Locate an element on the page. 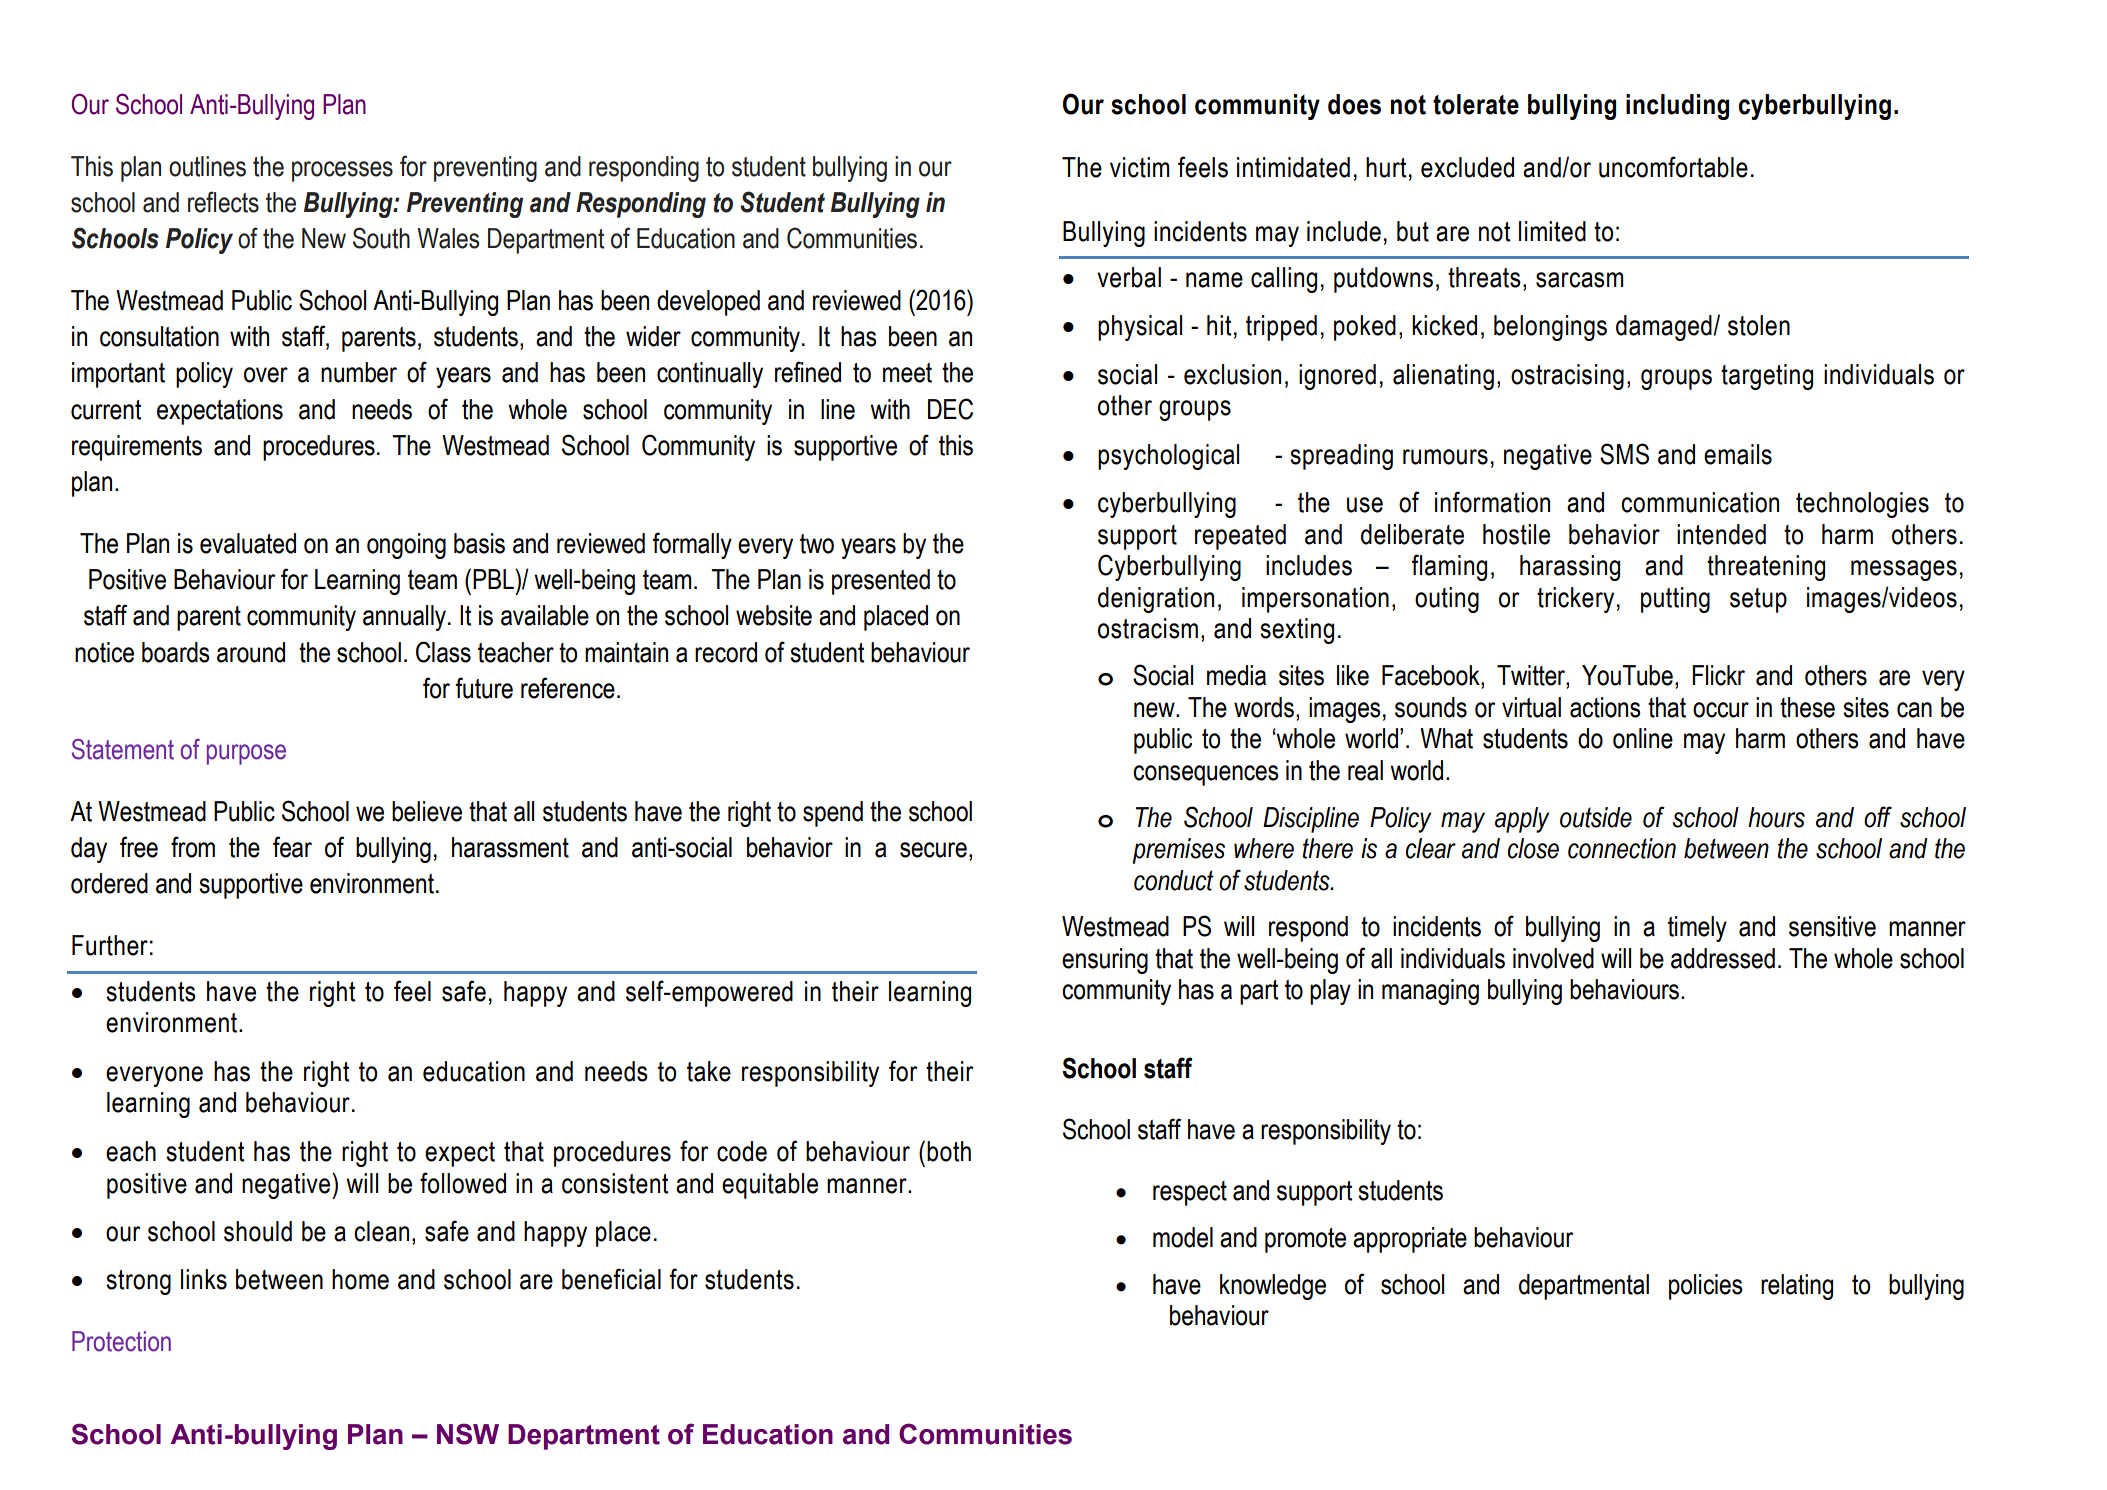 Image resolution: width=2107 pixels, height=1490 pixels. uncomfortable is located at coordinates (1673, 167).
